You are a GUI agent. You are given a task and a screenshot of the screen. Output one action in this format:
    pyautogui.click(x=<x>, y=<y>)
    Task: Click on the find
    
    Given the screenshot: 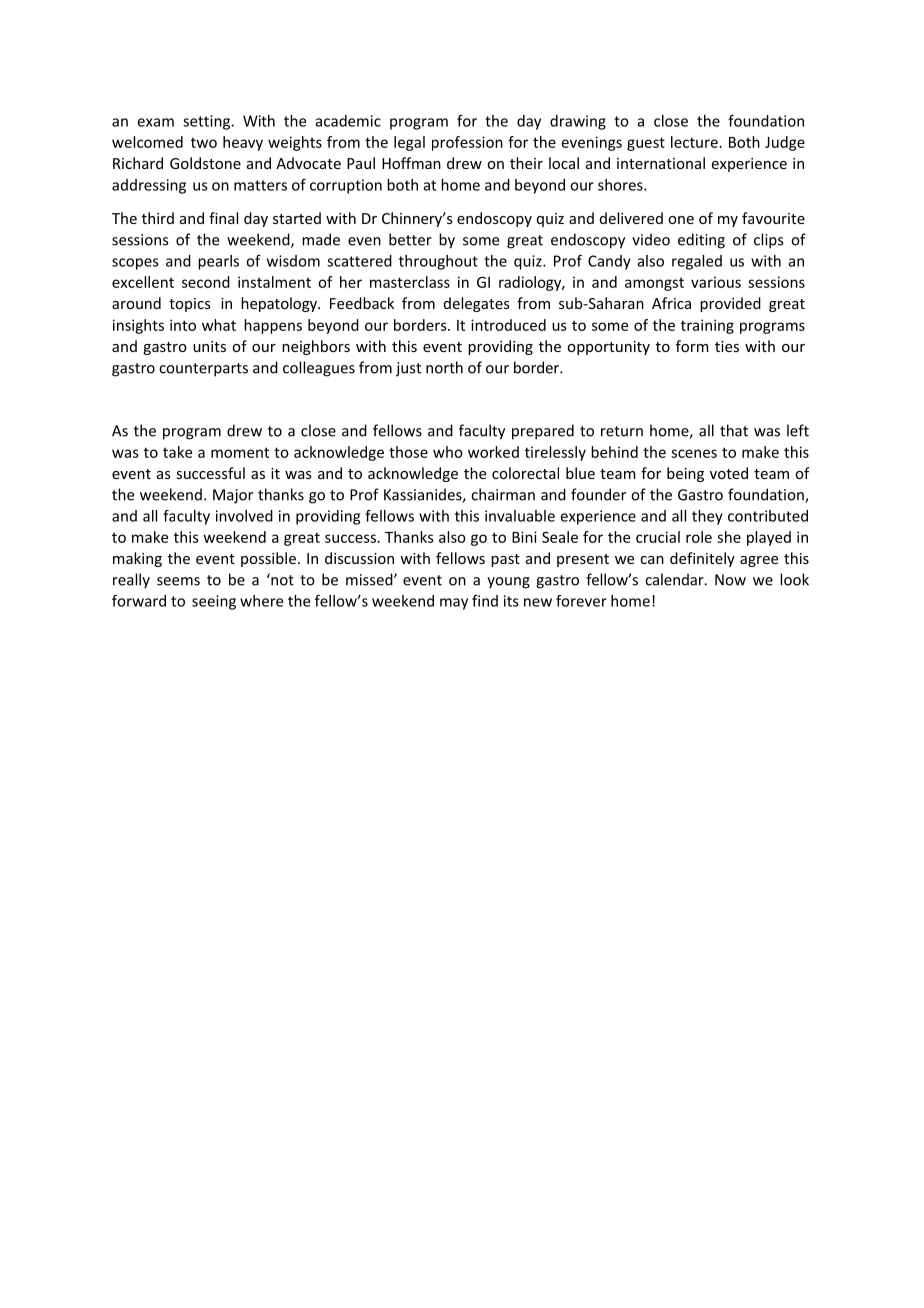 What is the action you would take?
    pyautogui.click(x=485, y=601)
